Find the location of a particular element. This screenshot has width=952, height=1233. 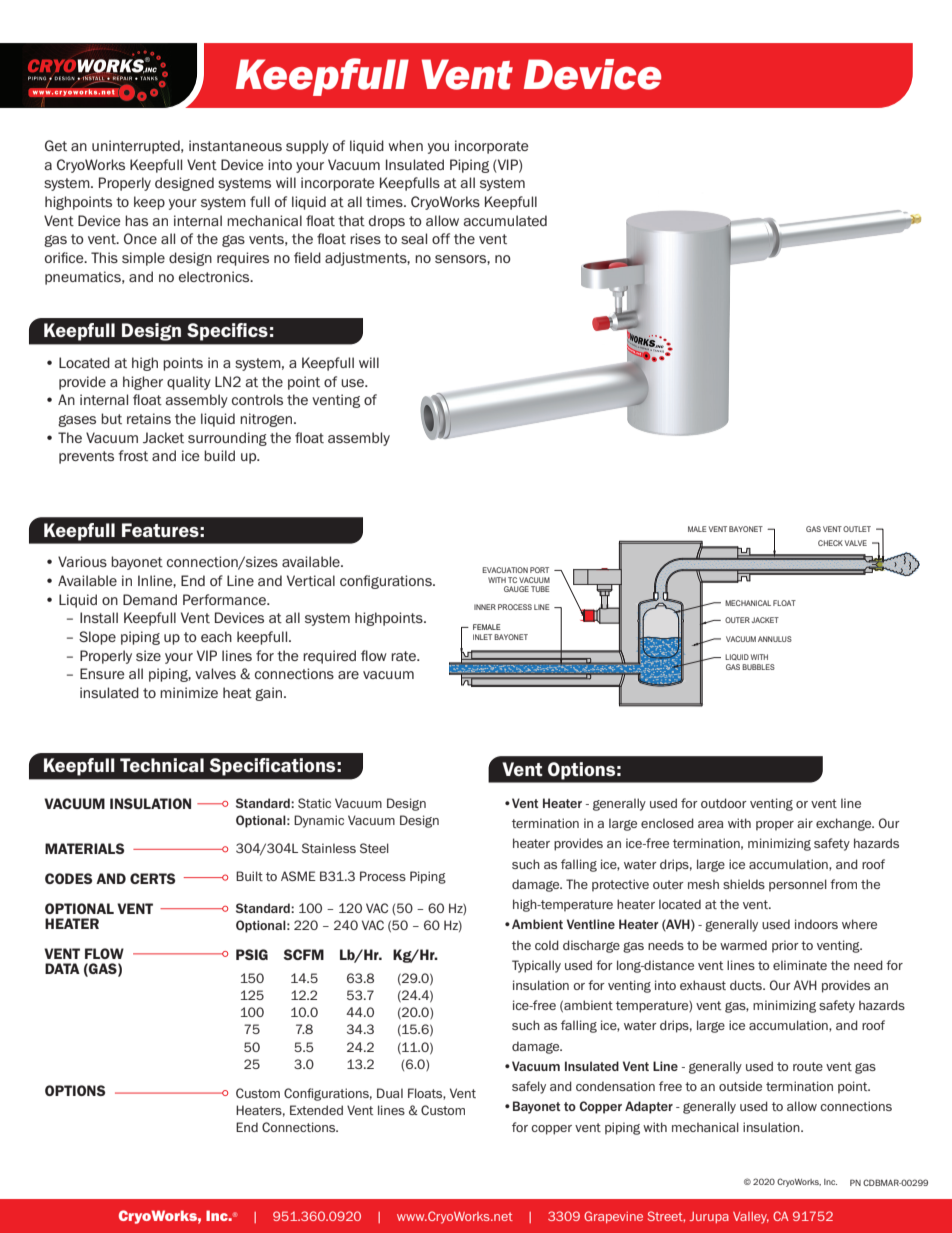

GAUGE is located at coordinates (516, 589).
